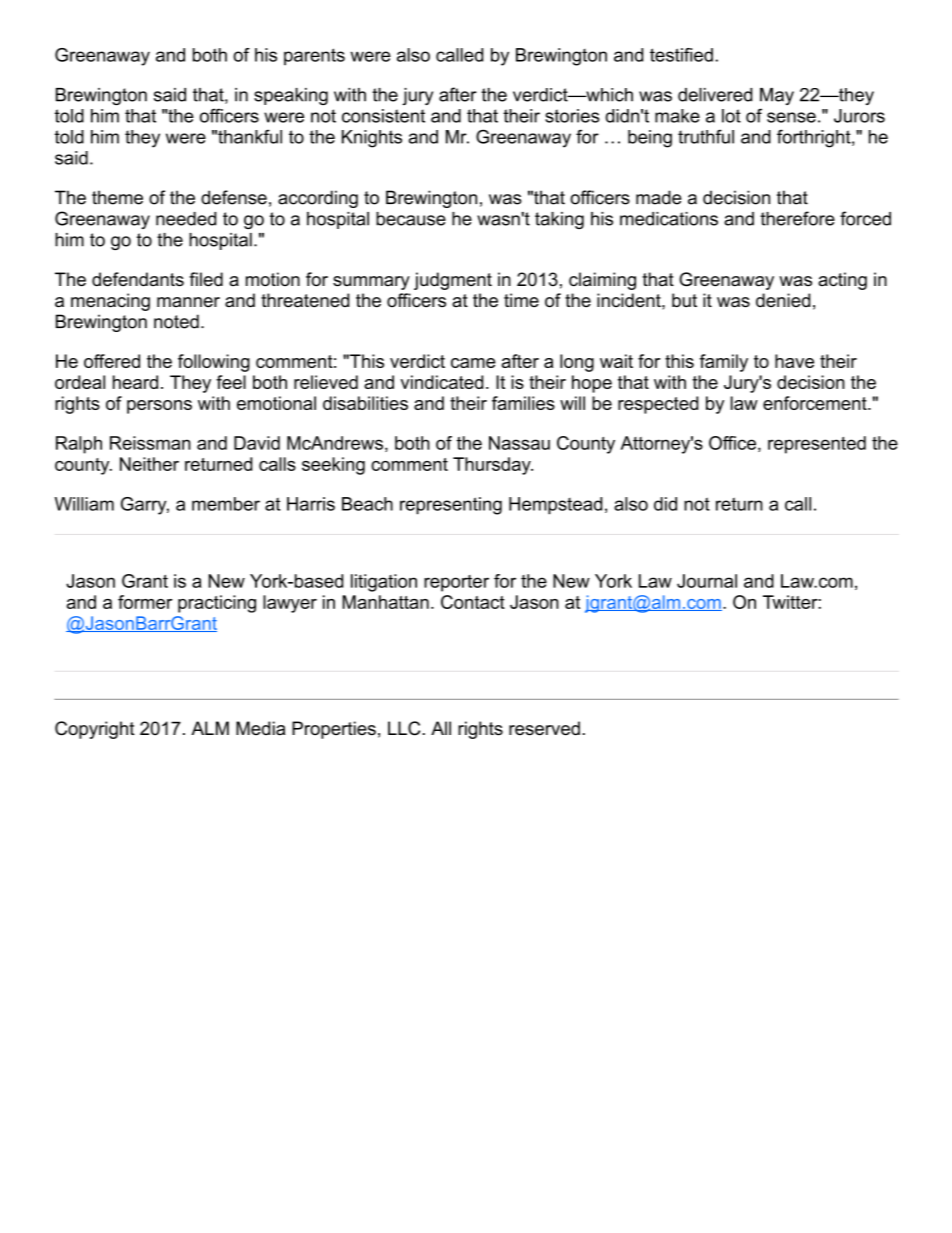 This image has width=952, height=1233. Describe the element at coordinates (226, 504) in the image. I see `member` at that location.
